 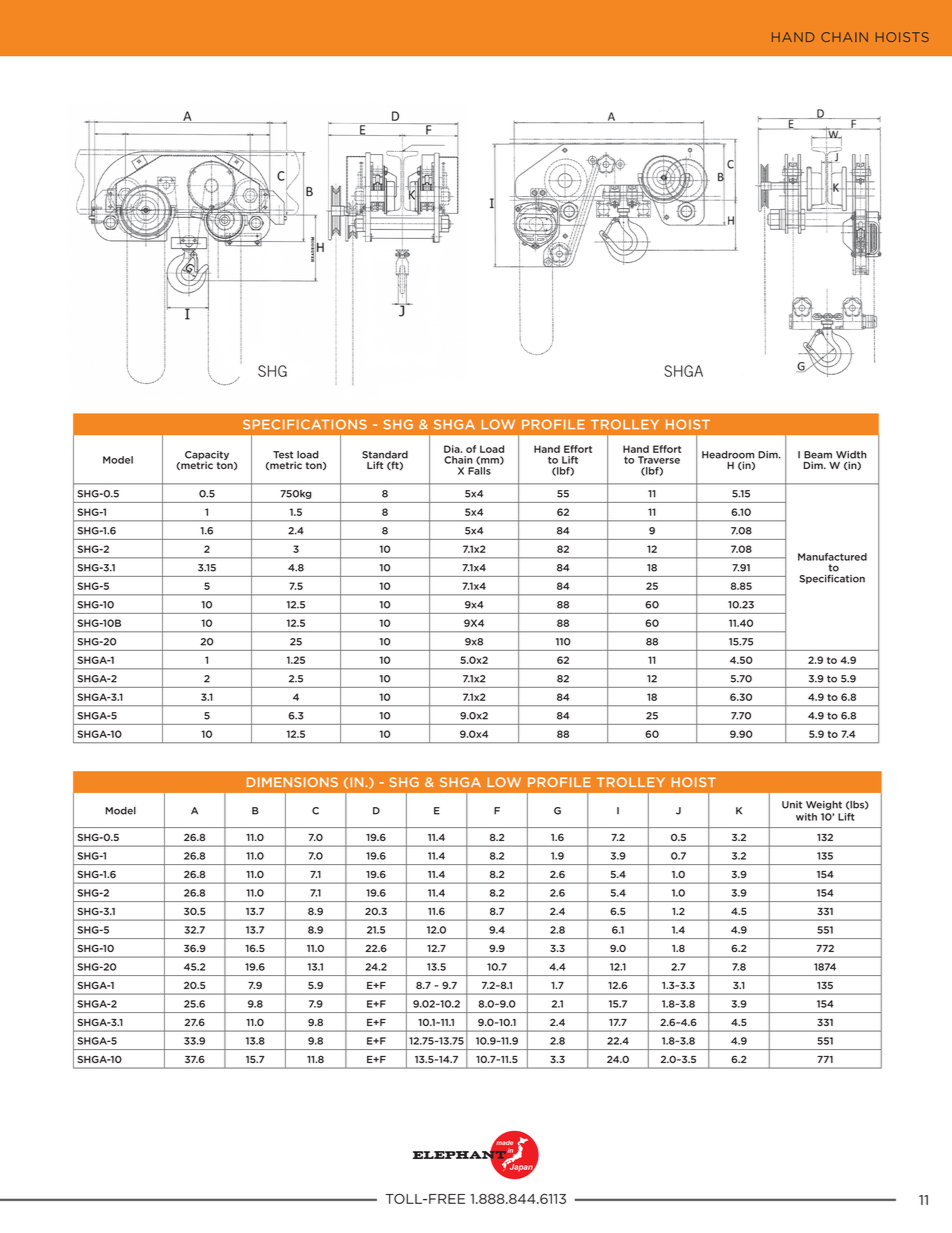 I want to click on with, so click(x=806, y=817).
